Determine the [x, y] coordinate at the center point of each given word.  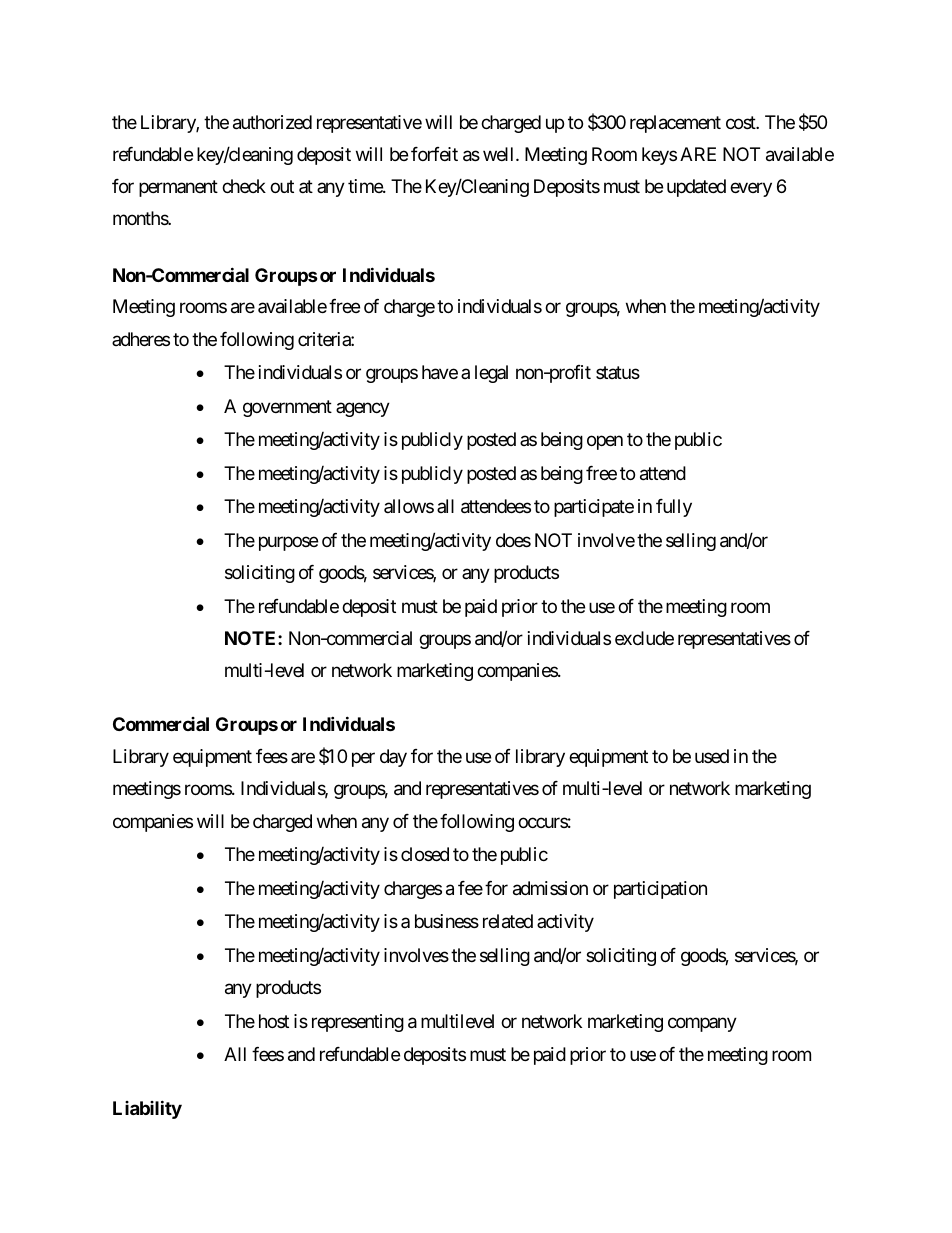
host [274, 1021]
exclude [644, 638]
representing [358, 1023]
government [287, 408]
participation [660, 890]
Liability [147, 1109]
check [244, 186]
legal [491, 374]
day [393, 758]
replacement [675, 124]
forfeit [434, 154]
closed [425, 854]
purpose [288, 543]
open [605, 443]
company [702, 1024]
